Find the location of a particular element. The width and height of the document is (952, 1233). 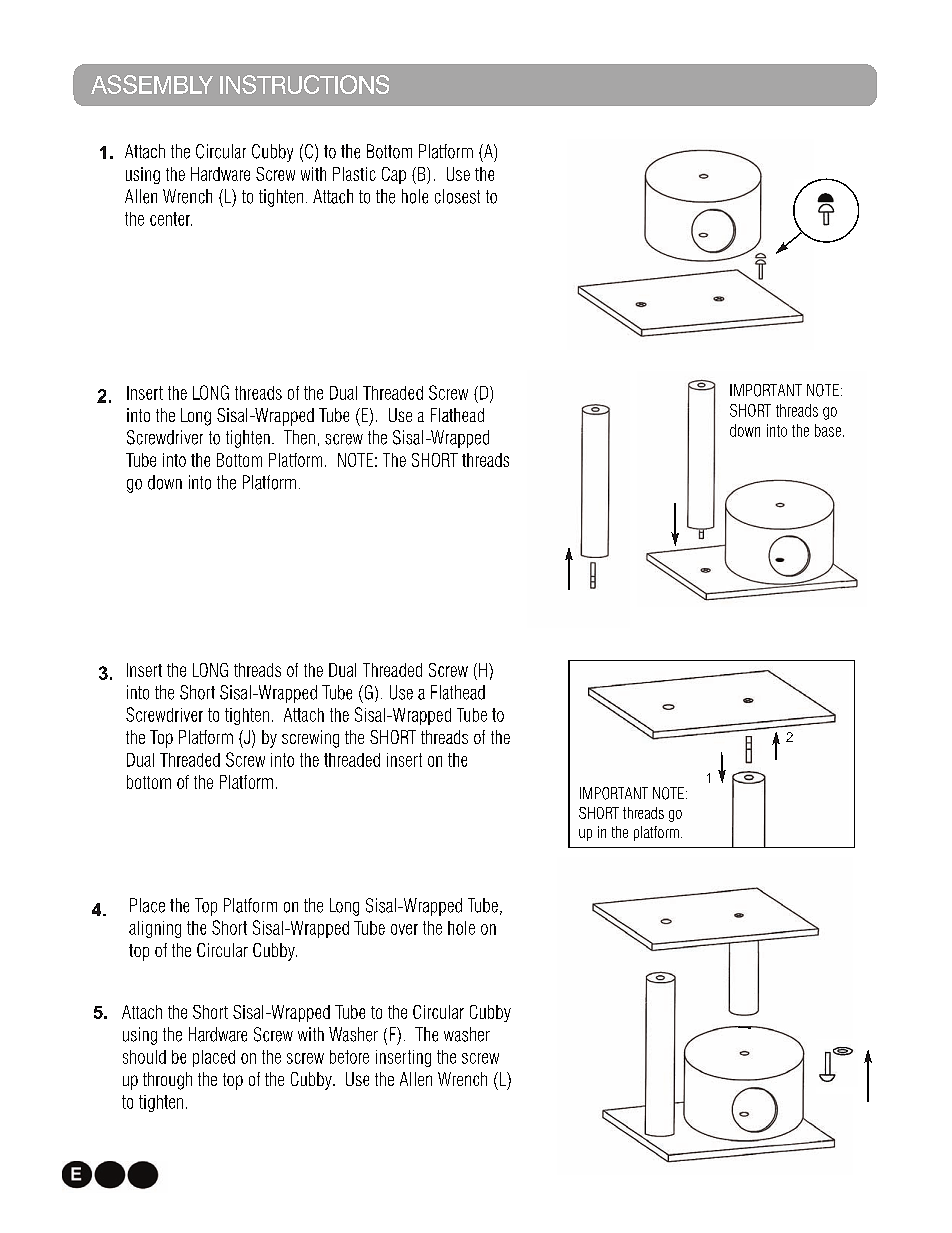

before is located at coordinates (349, 1057).
